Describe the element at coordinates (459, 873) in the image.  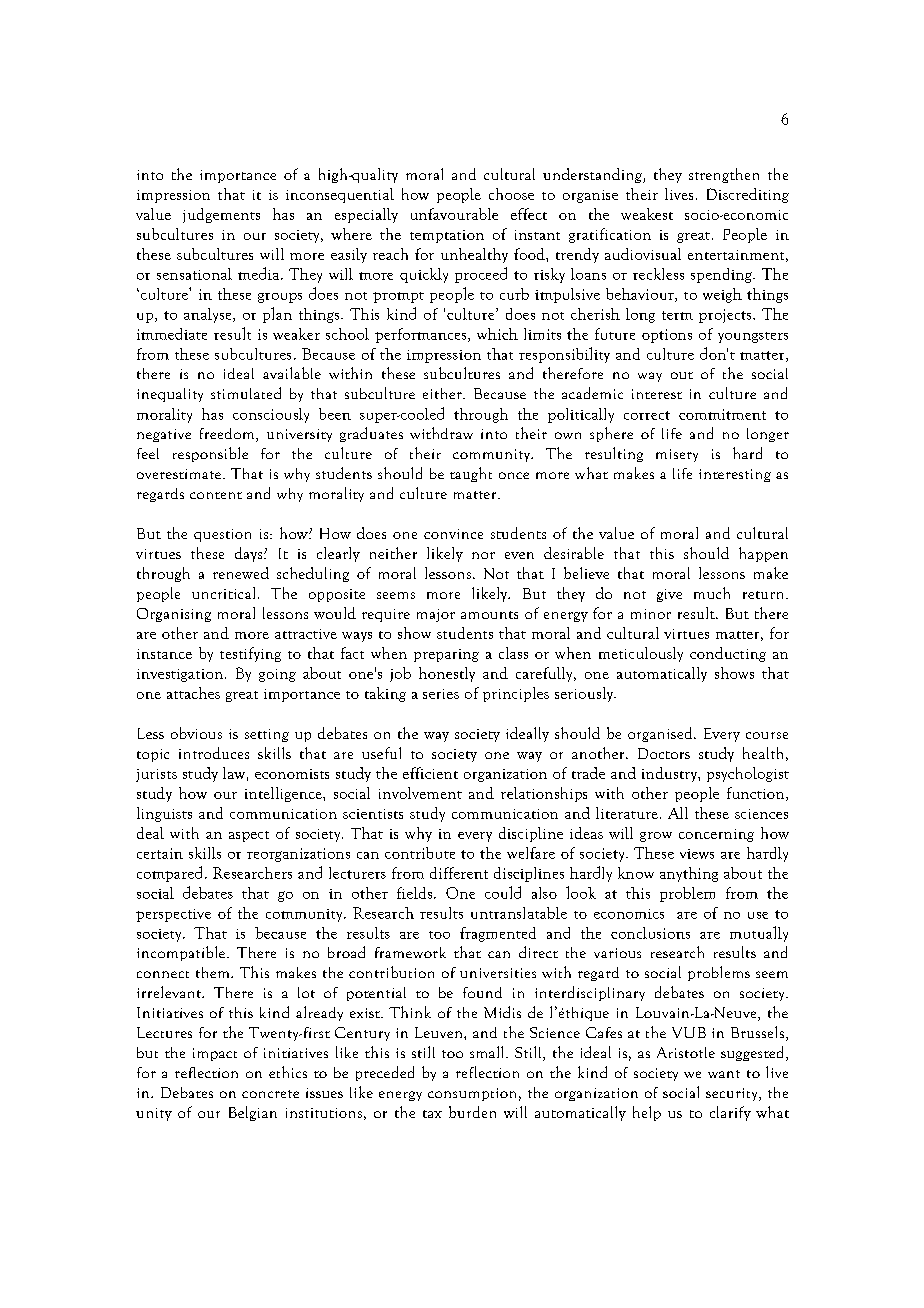
I see `different` at that location.
